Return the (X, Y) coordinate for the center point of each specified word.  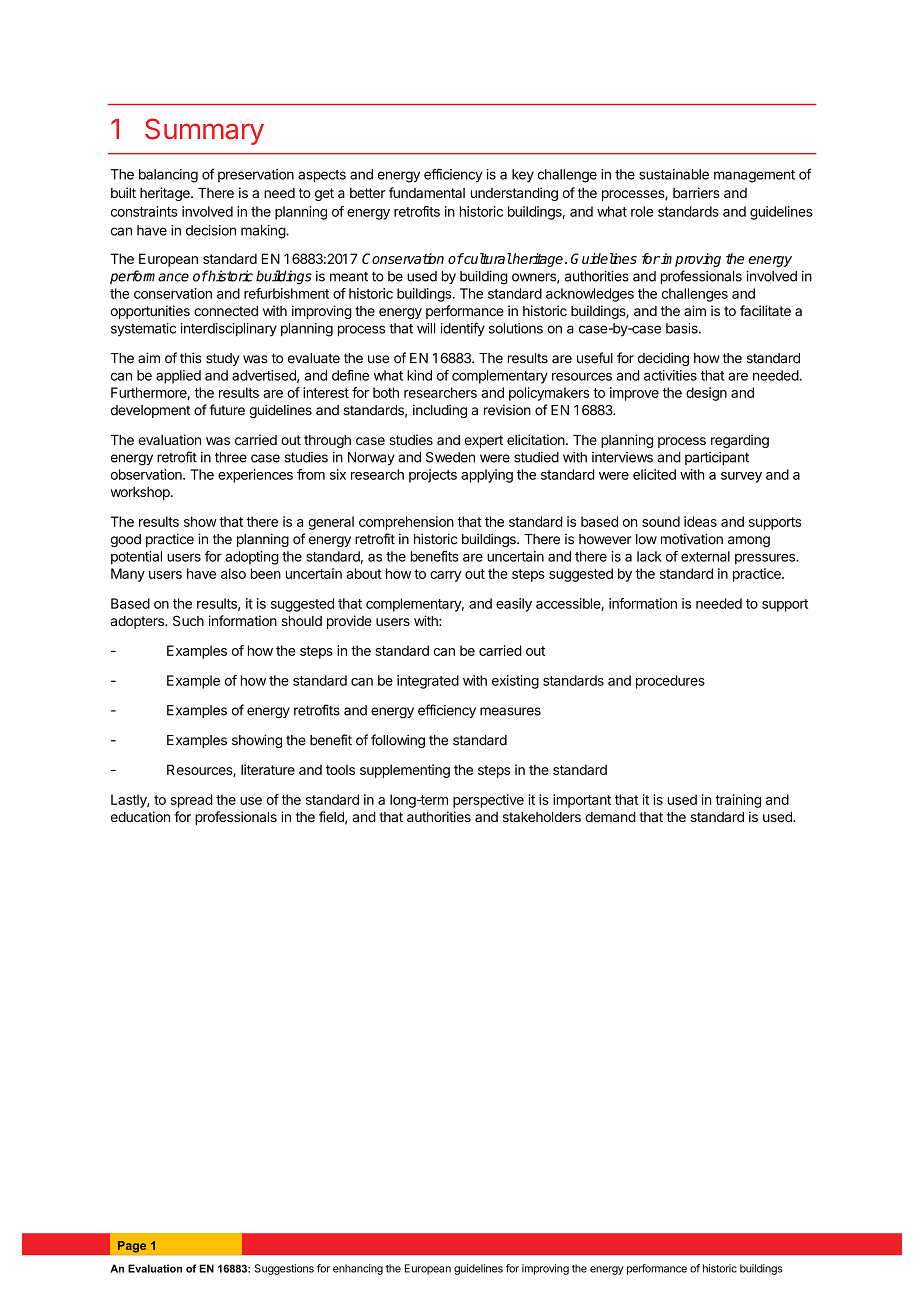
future (227, 410)
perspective (488, 801)
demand (610, 817)
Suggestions (284, 1269)
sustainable (674, 174)
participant (717, 458)
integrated (428, 682)
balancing (168, 176)
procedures (670, 682)
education (140, 816)
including (440, 411)
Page (132, 1247)
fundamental (427, 192)
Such (188, 620)
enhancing (358, 1269)
